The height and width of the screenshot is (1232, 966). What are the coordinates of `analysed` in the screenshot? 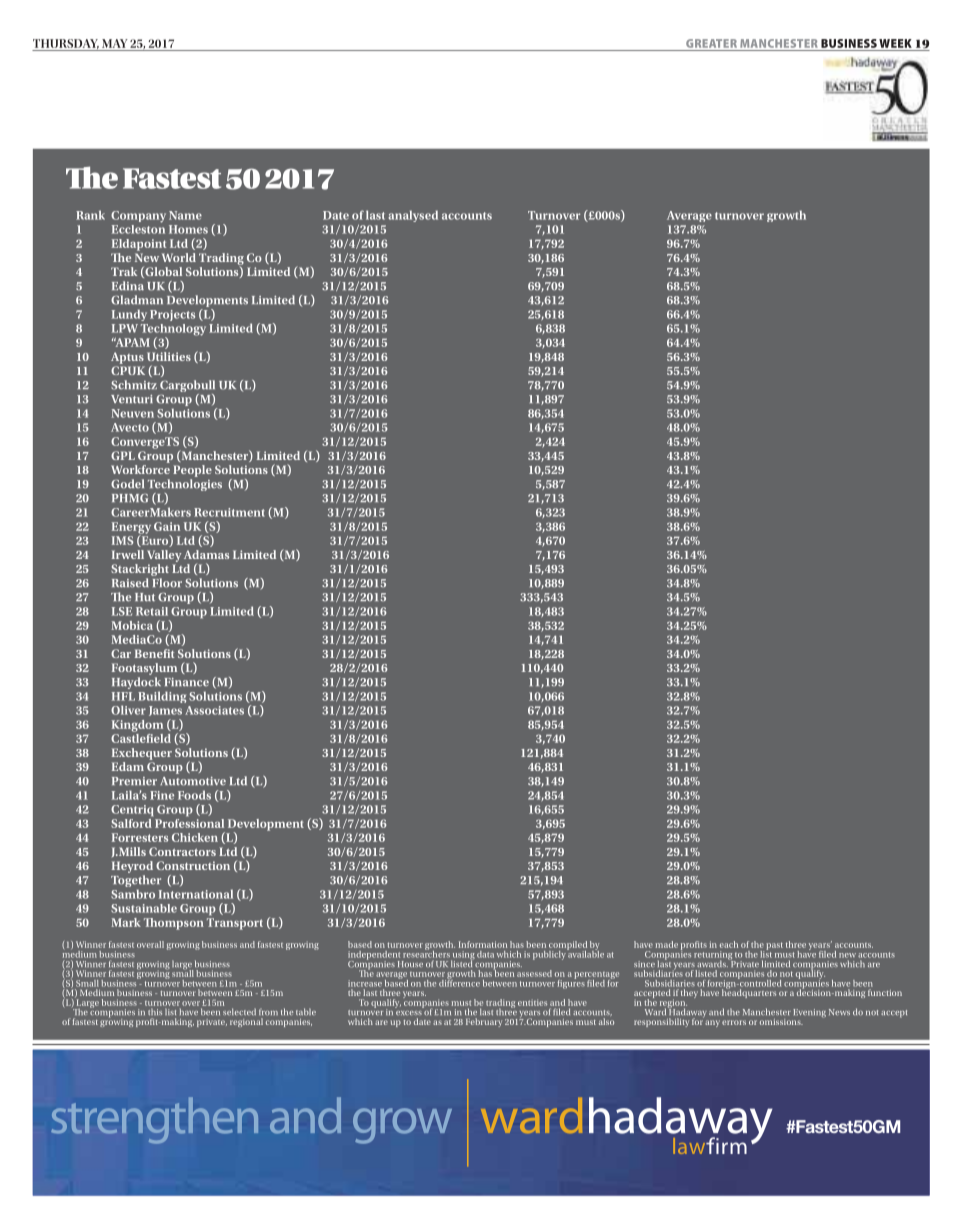 It's located at (413, 216).
